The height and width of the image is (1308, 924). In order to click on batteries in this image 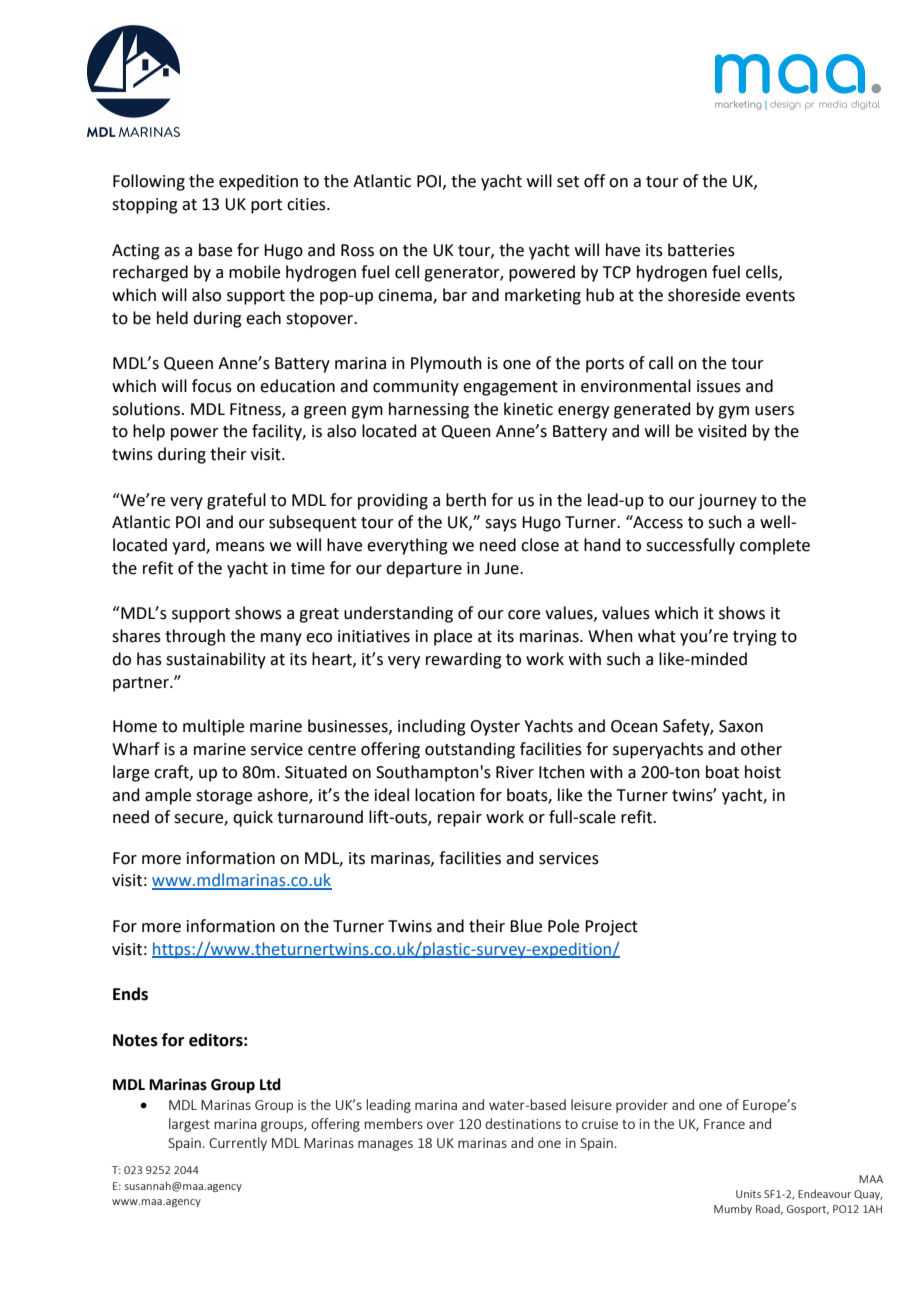, I will do `click(701, 250)`.
